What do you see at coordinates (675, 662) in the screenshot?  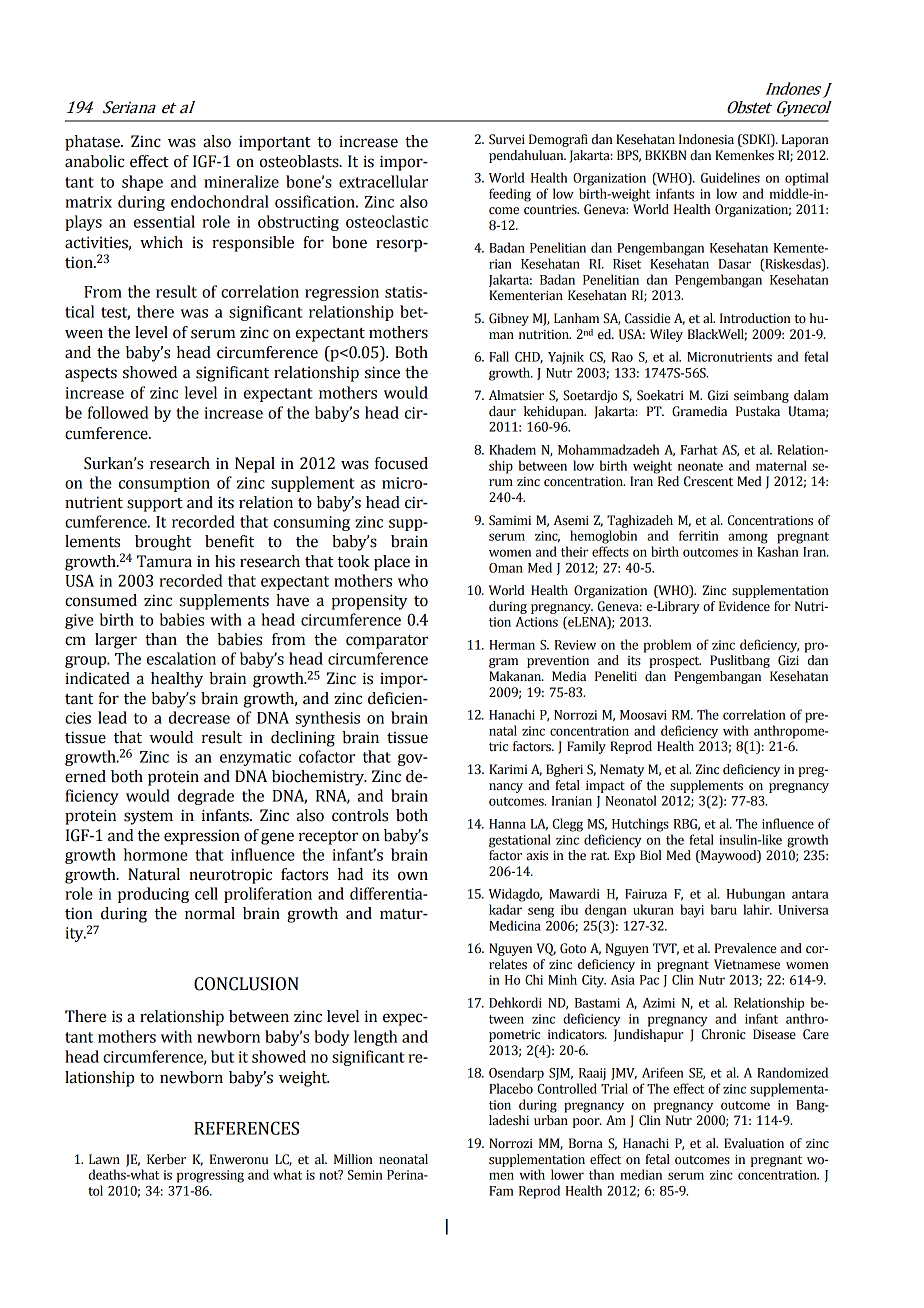 I see `prospect` at bounding box center [675, 662].
